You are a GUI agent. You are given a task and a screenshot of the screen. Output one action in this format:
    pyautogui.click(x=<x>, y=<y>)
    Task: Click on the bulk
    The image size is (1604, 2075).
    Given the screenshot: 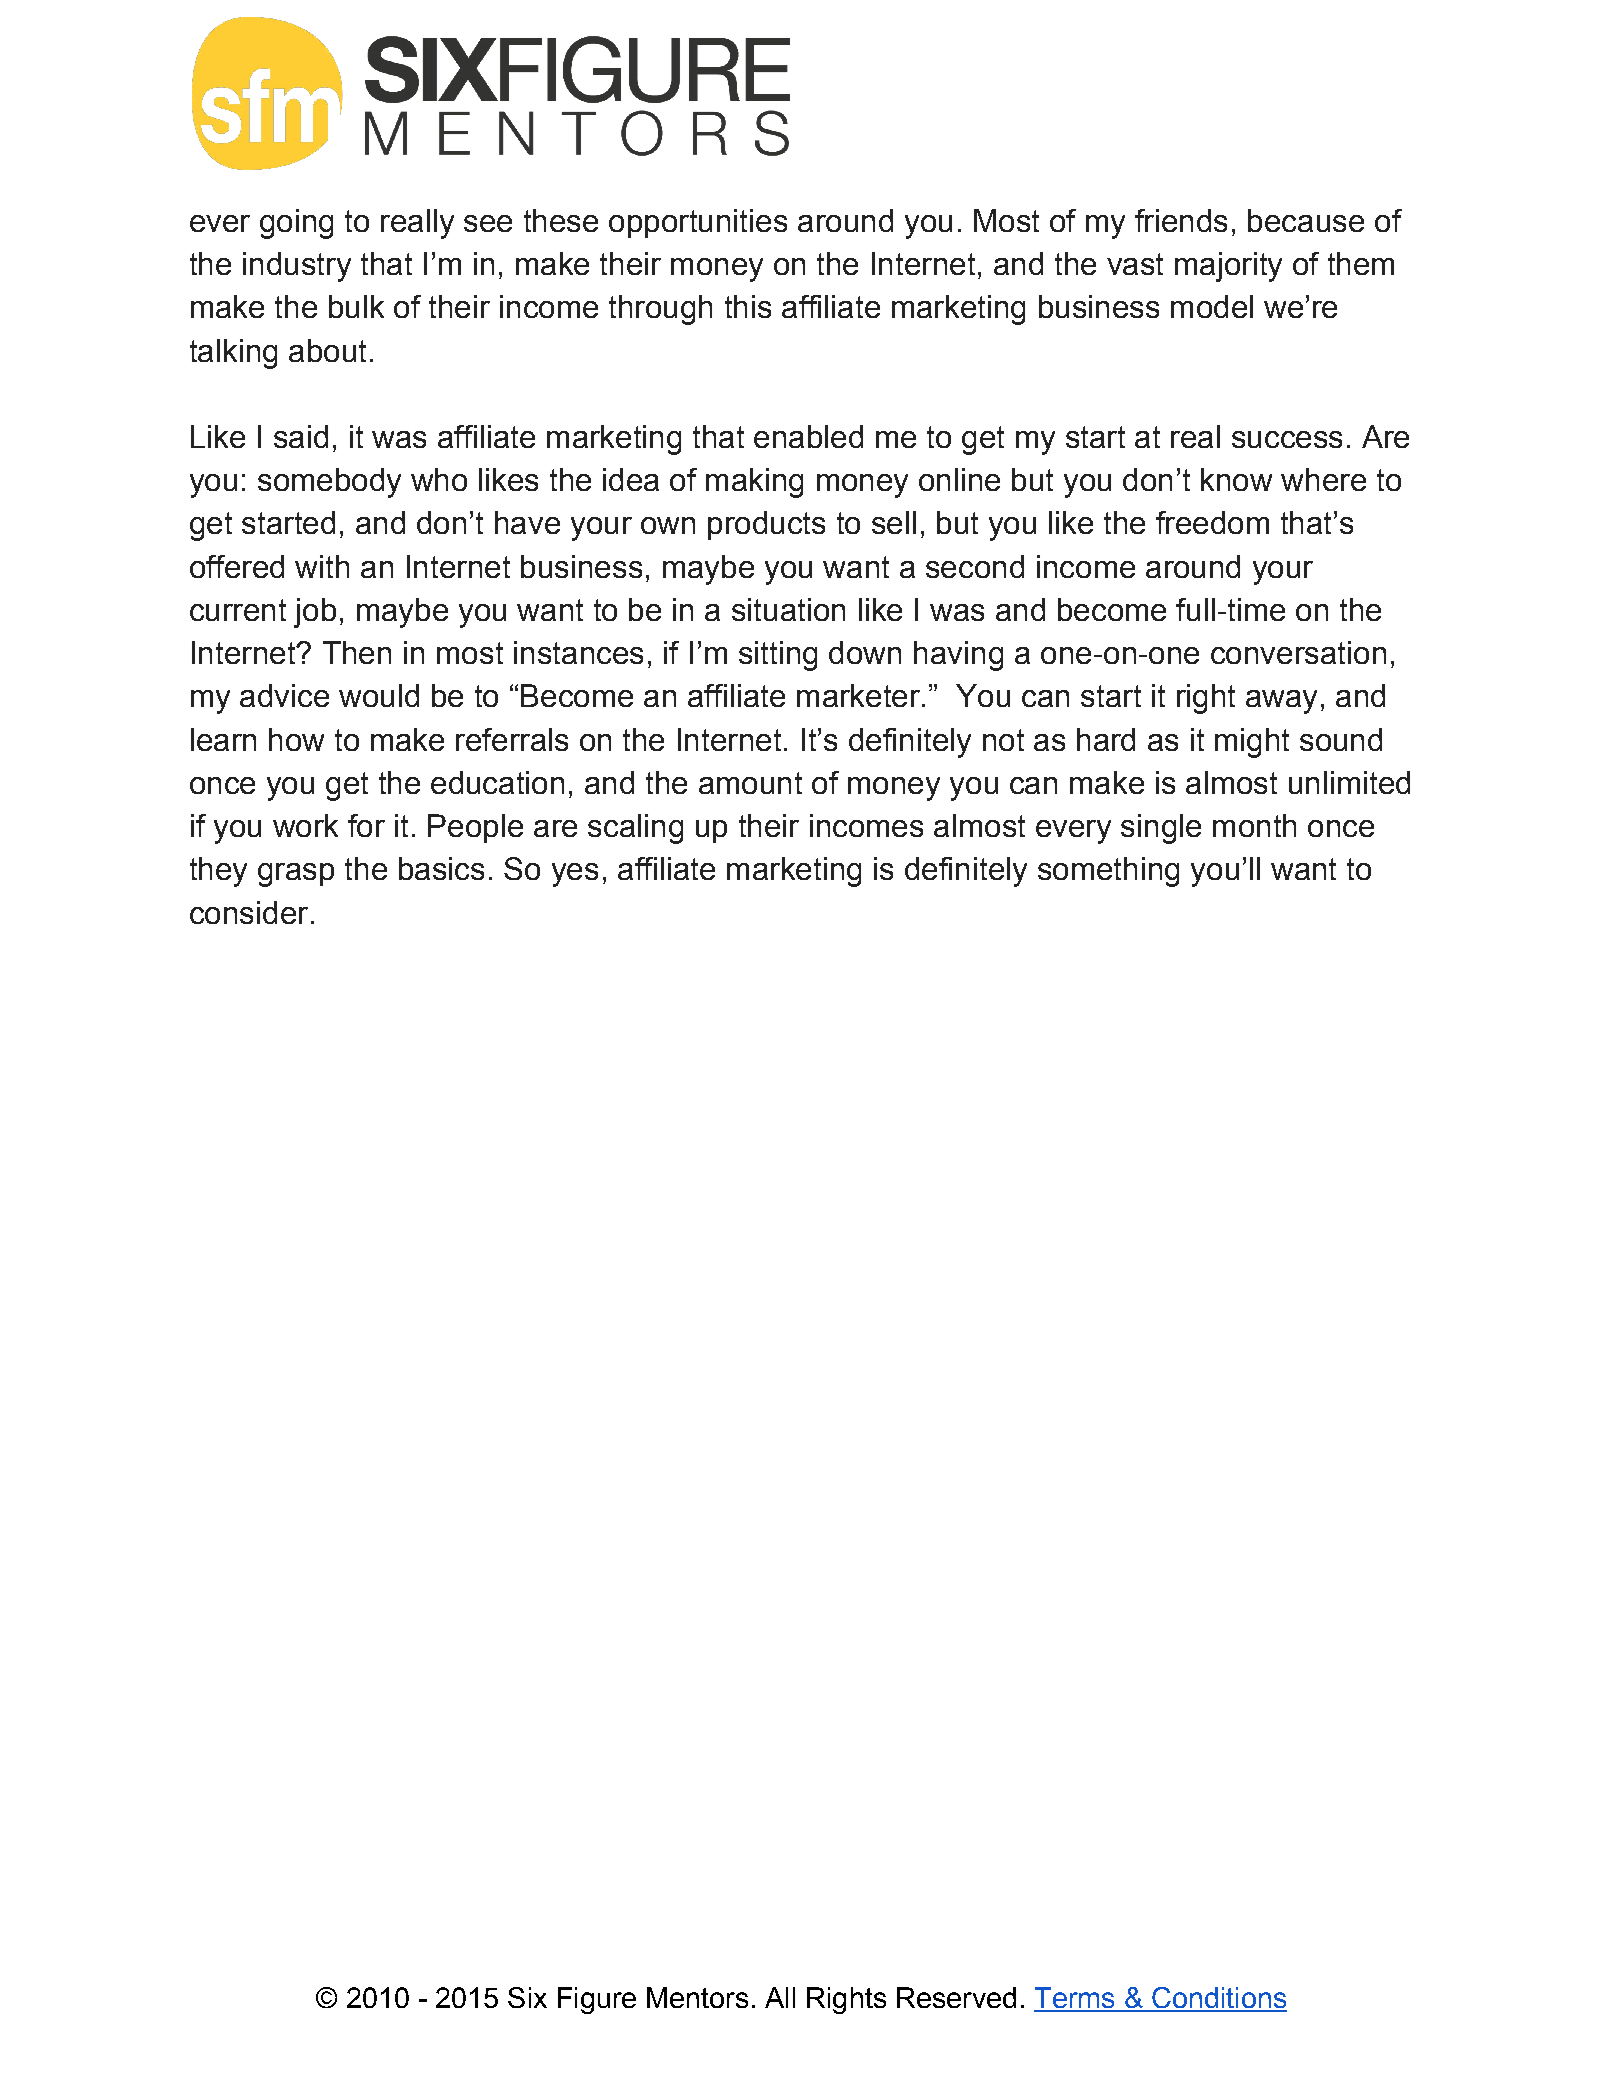 What is the action you would take?
    pyautogui.click(x=356, y=306)
